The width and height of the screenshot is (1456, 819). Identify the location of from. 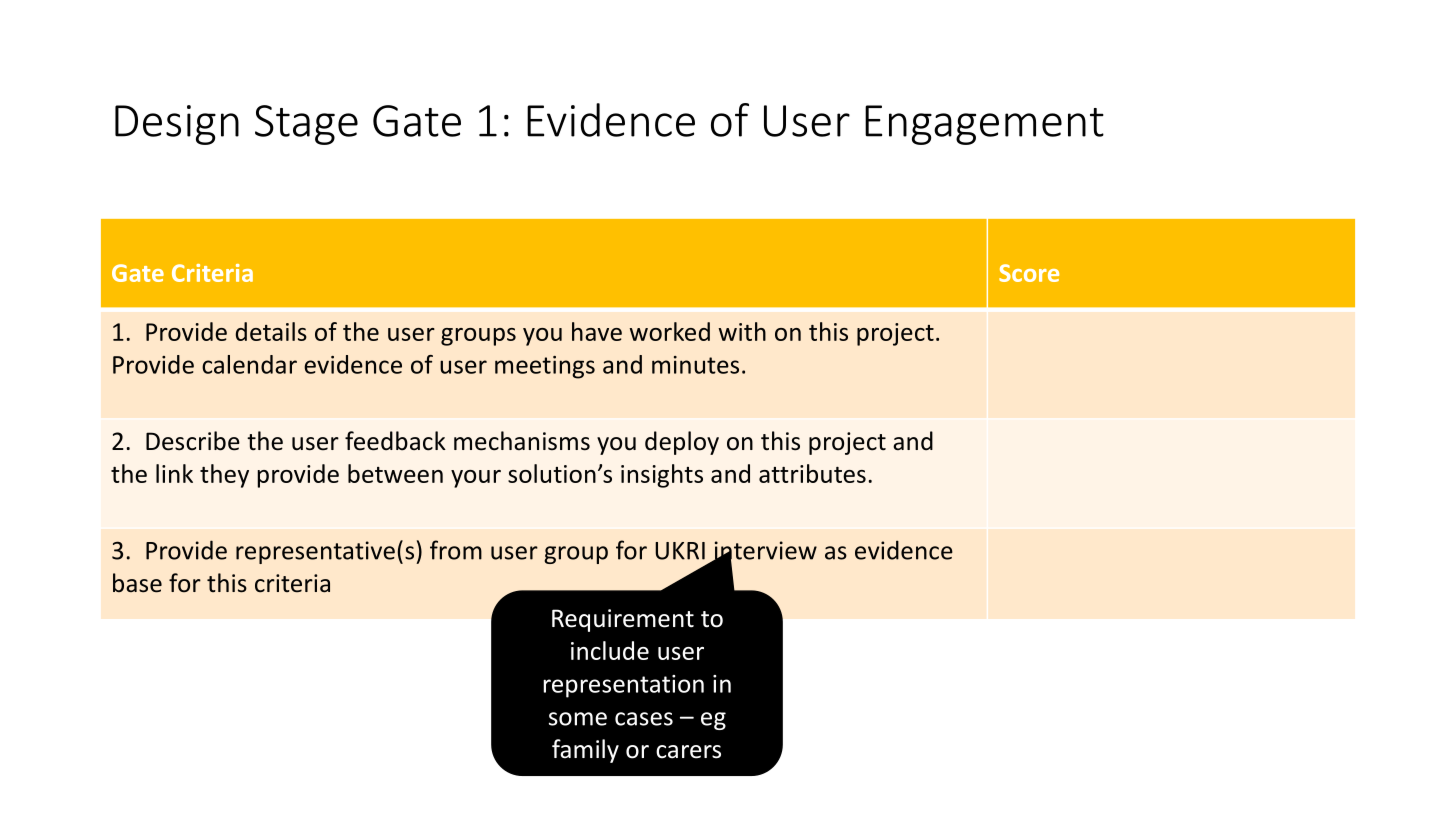
(456, 550).
